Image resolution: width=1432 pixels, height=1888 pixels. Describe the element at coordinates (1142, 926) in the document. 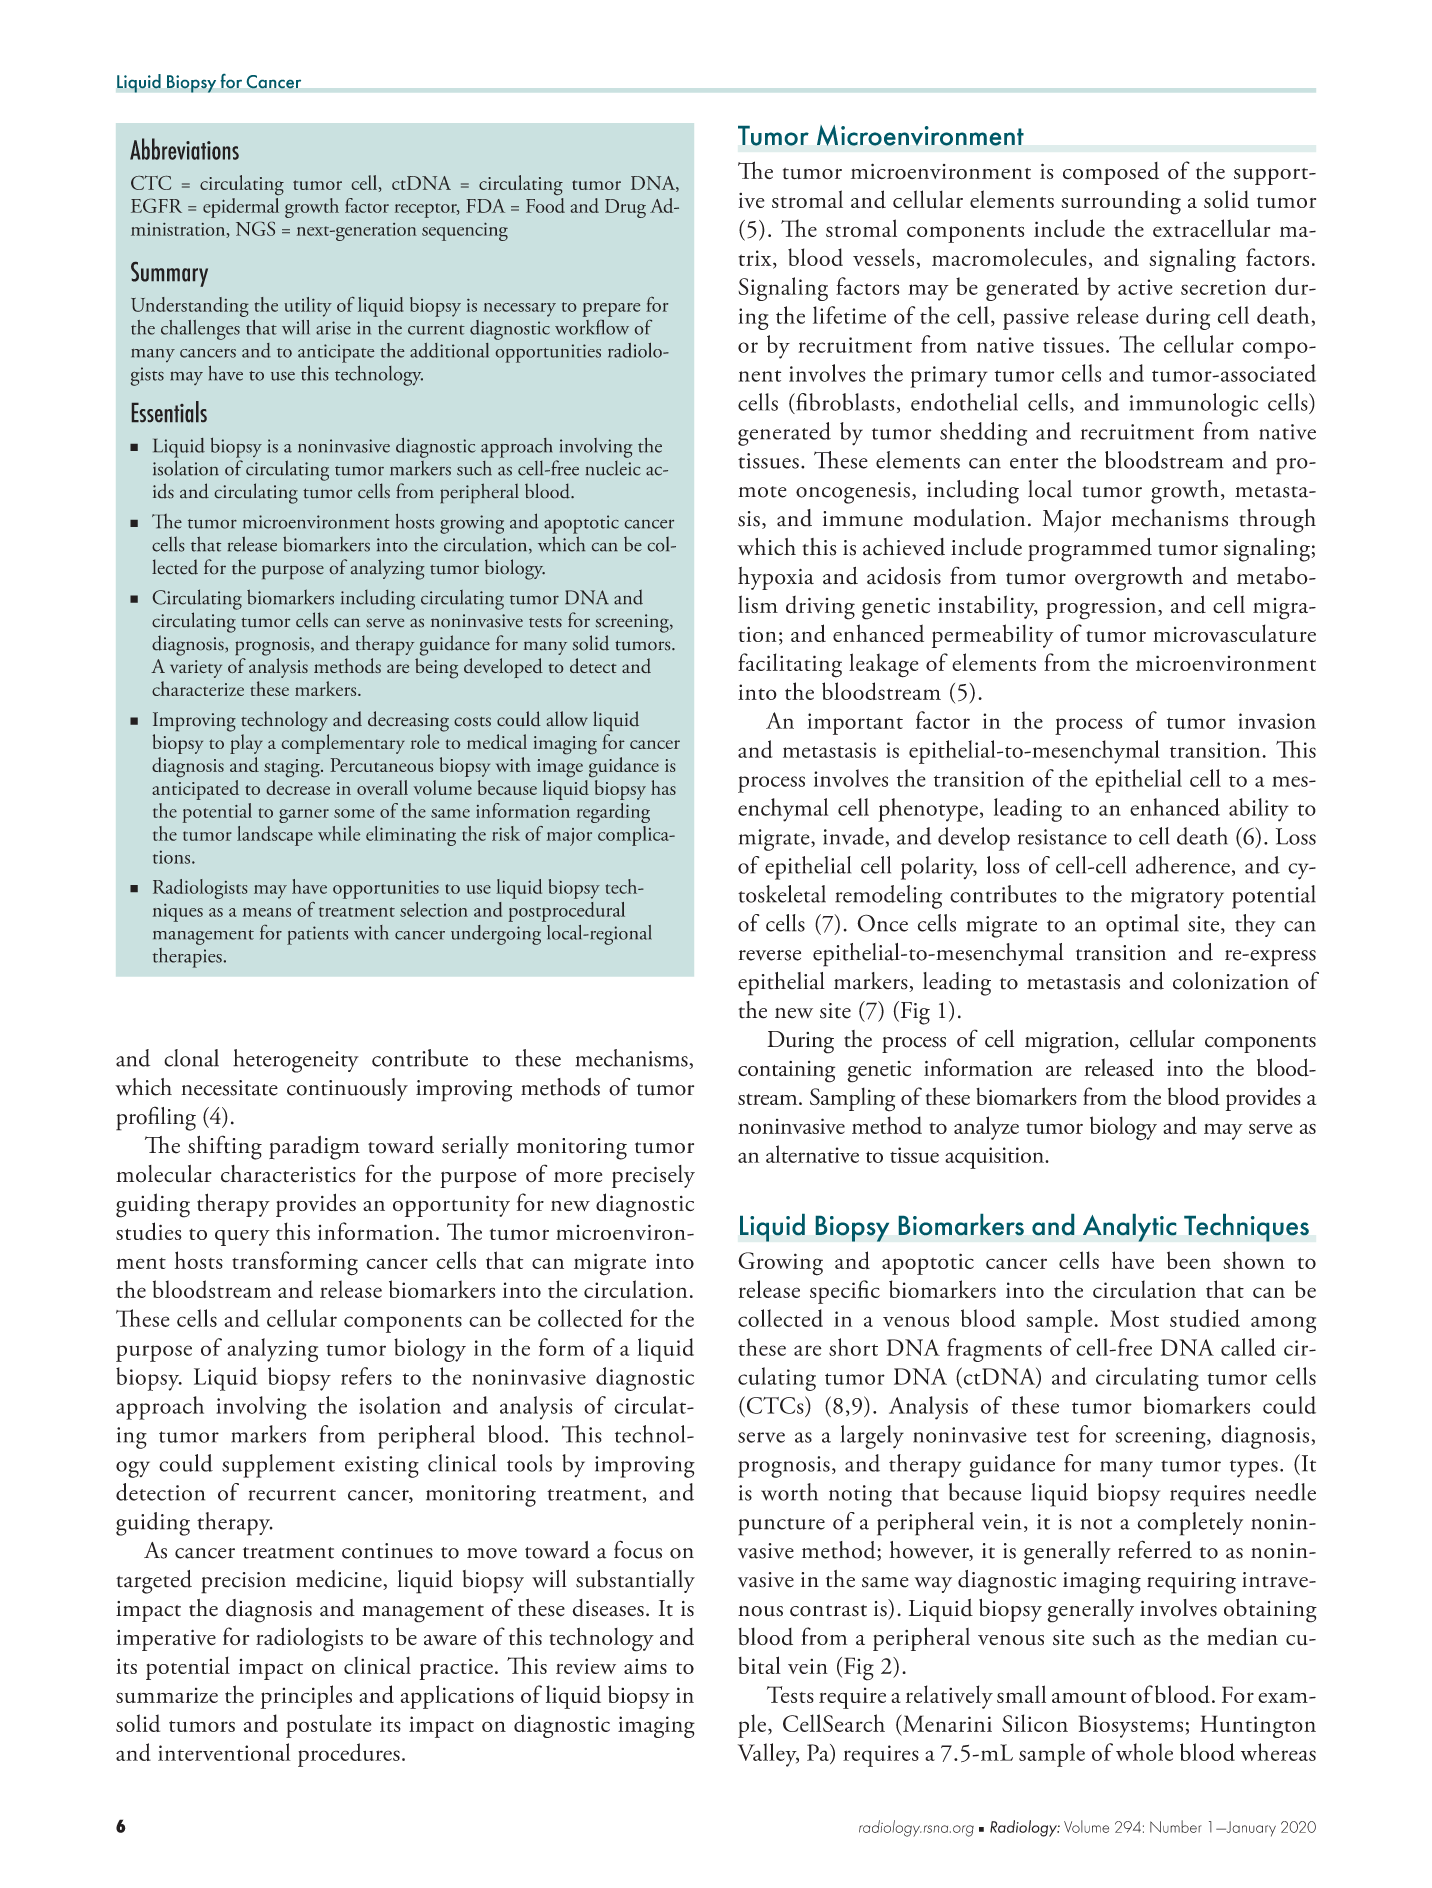

I see `optimal` at that location.
